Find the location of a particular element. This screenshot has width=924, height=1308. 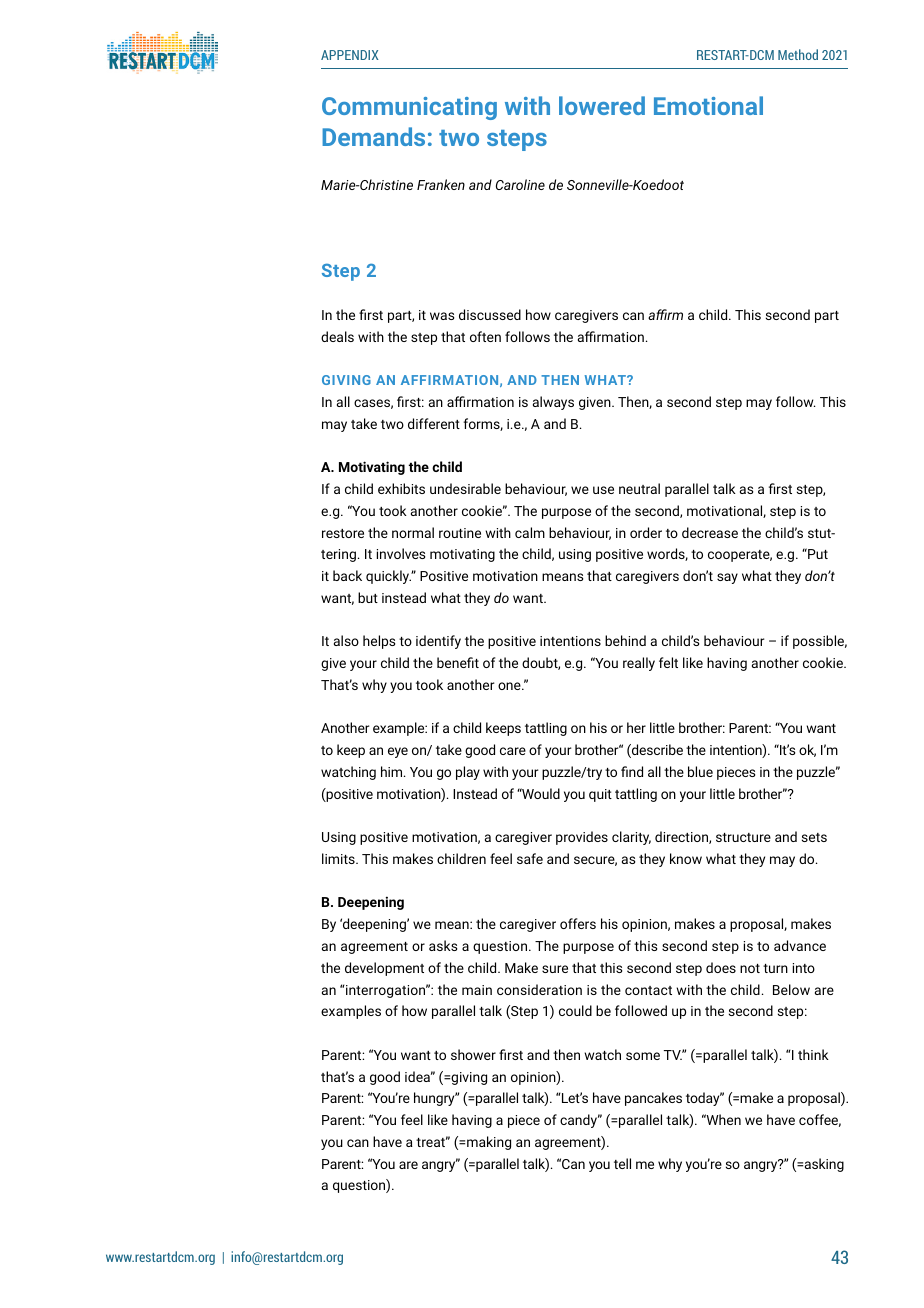

Communicating is located at coordinates (409, 108).
